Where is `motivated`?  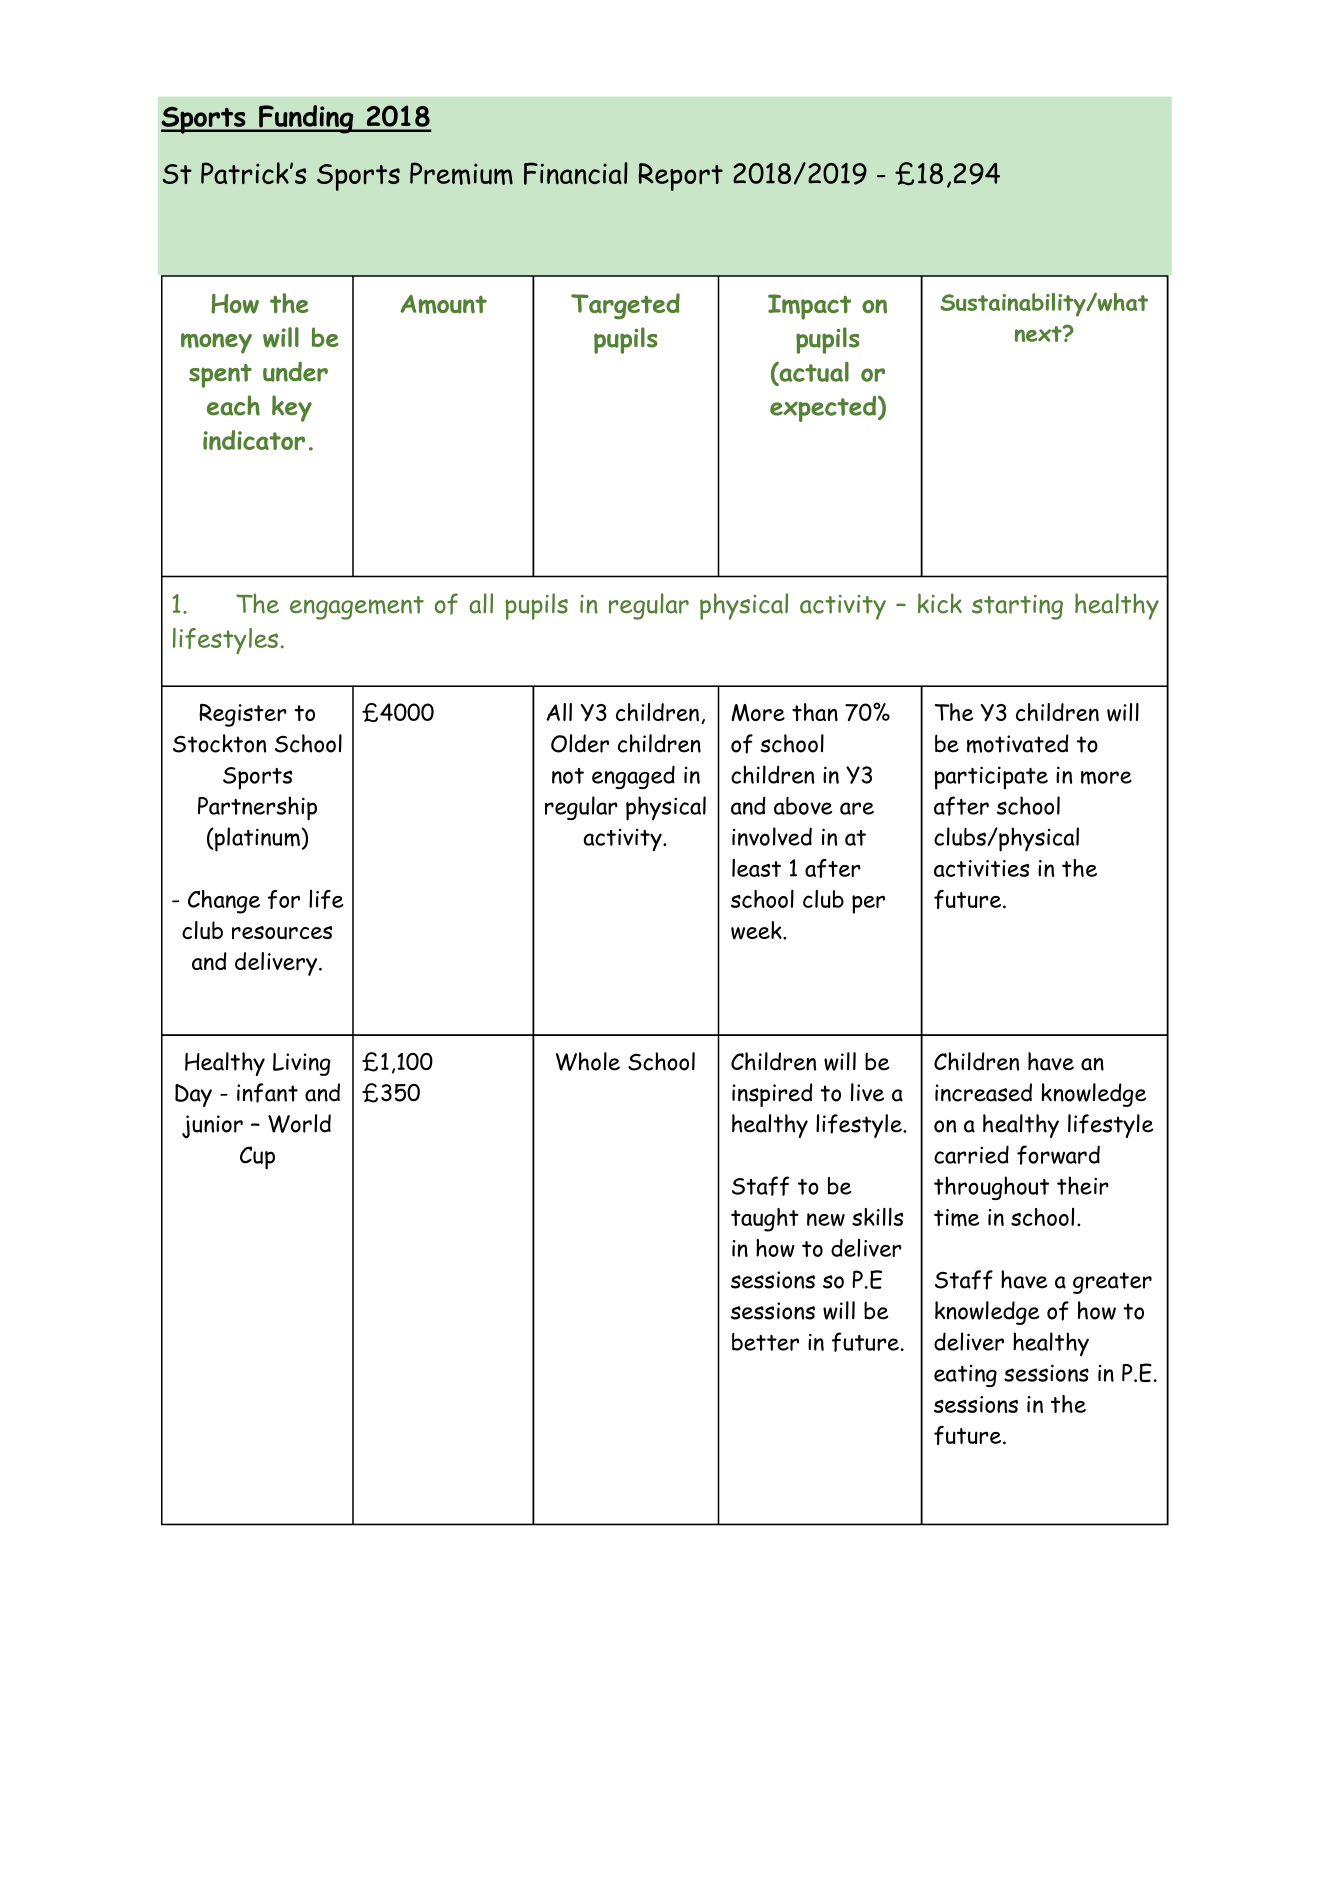
motivated is located at coordinates (1018, 743).
